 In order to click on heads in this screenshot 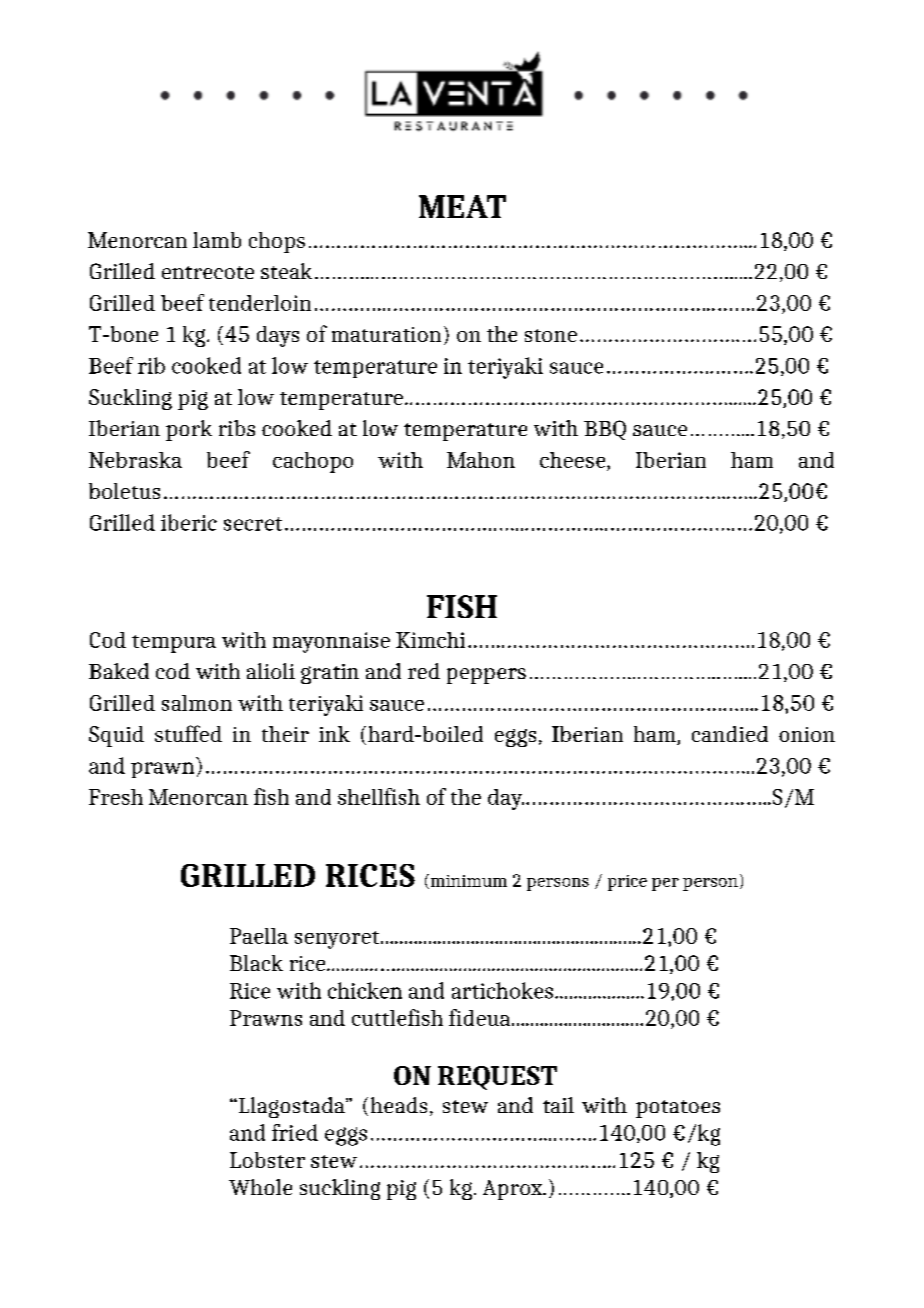, I will do `click(399, 1105)`.
